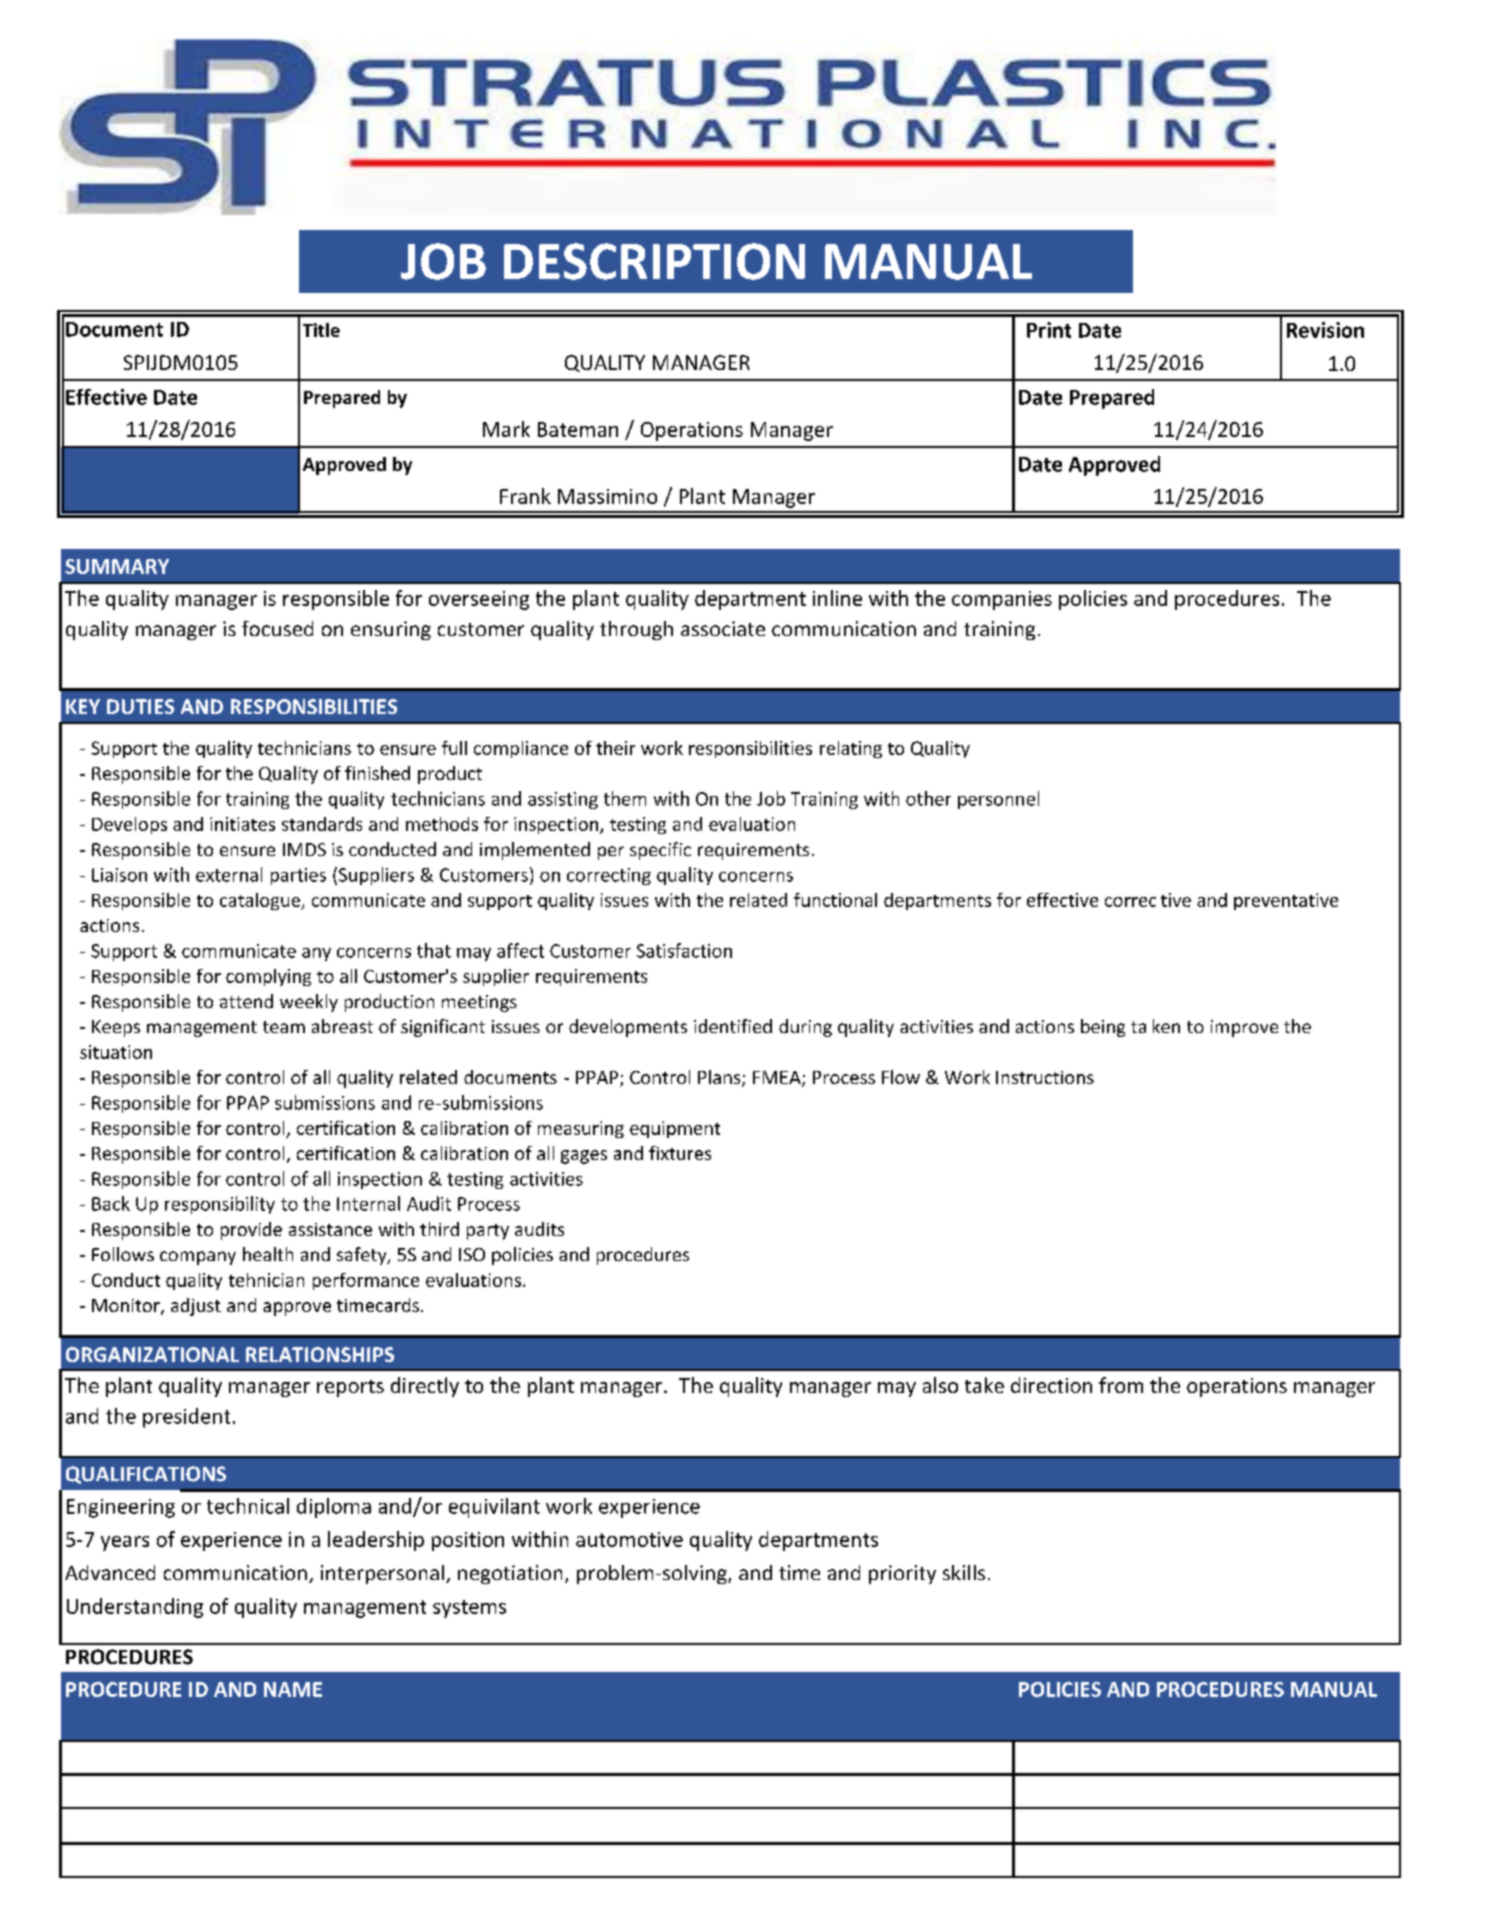 This page has height=1922, width=1485. What do you see at coordinates (1121, 1385) in the page?
I see `from` at bounding box center [1121, 1385].
